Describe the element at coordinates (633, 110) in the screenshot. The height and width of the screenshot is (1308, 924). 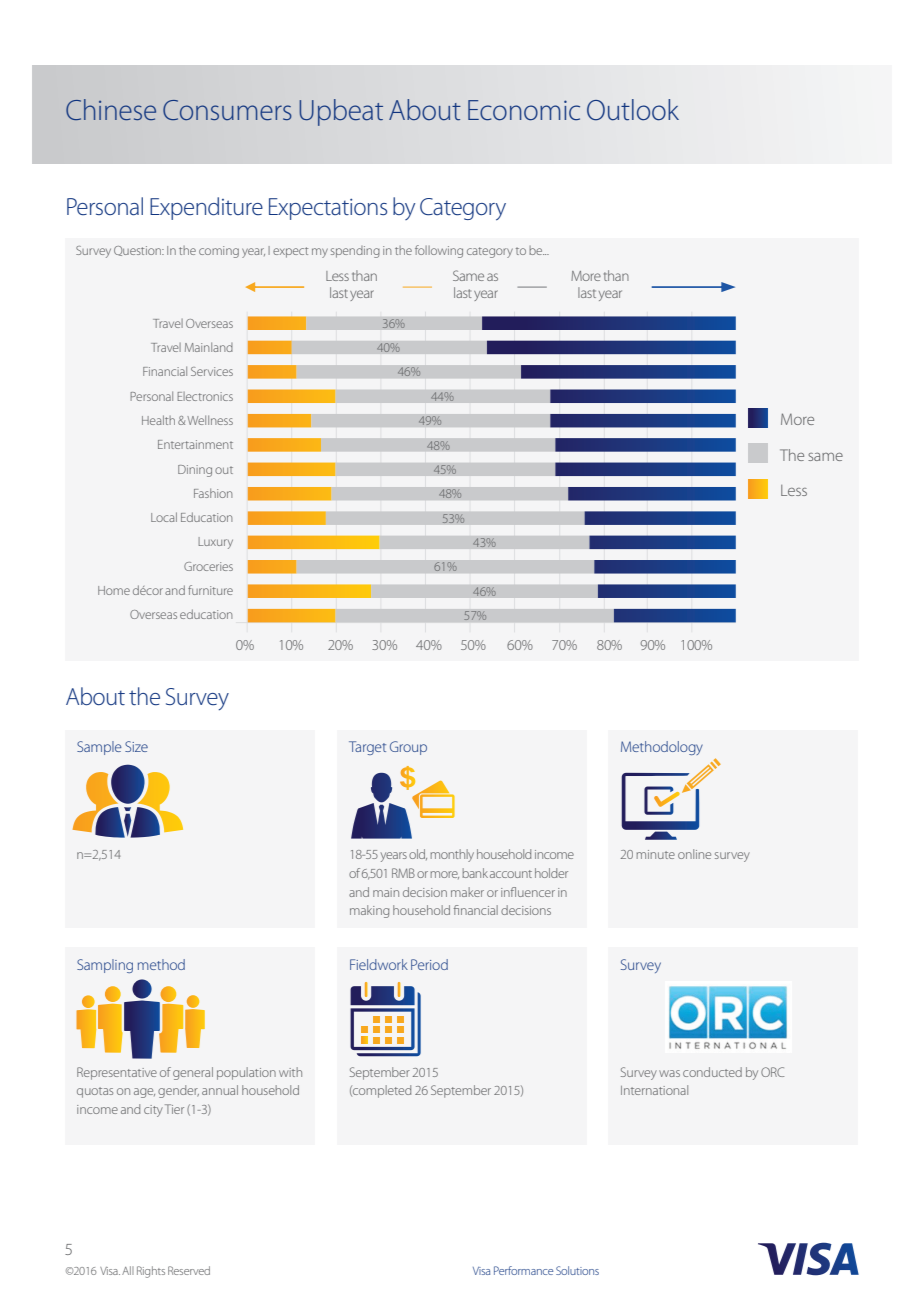
I see `Outlook` at that location.
